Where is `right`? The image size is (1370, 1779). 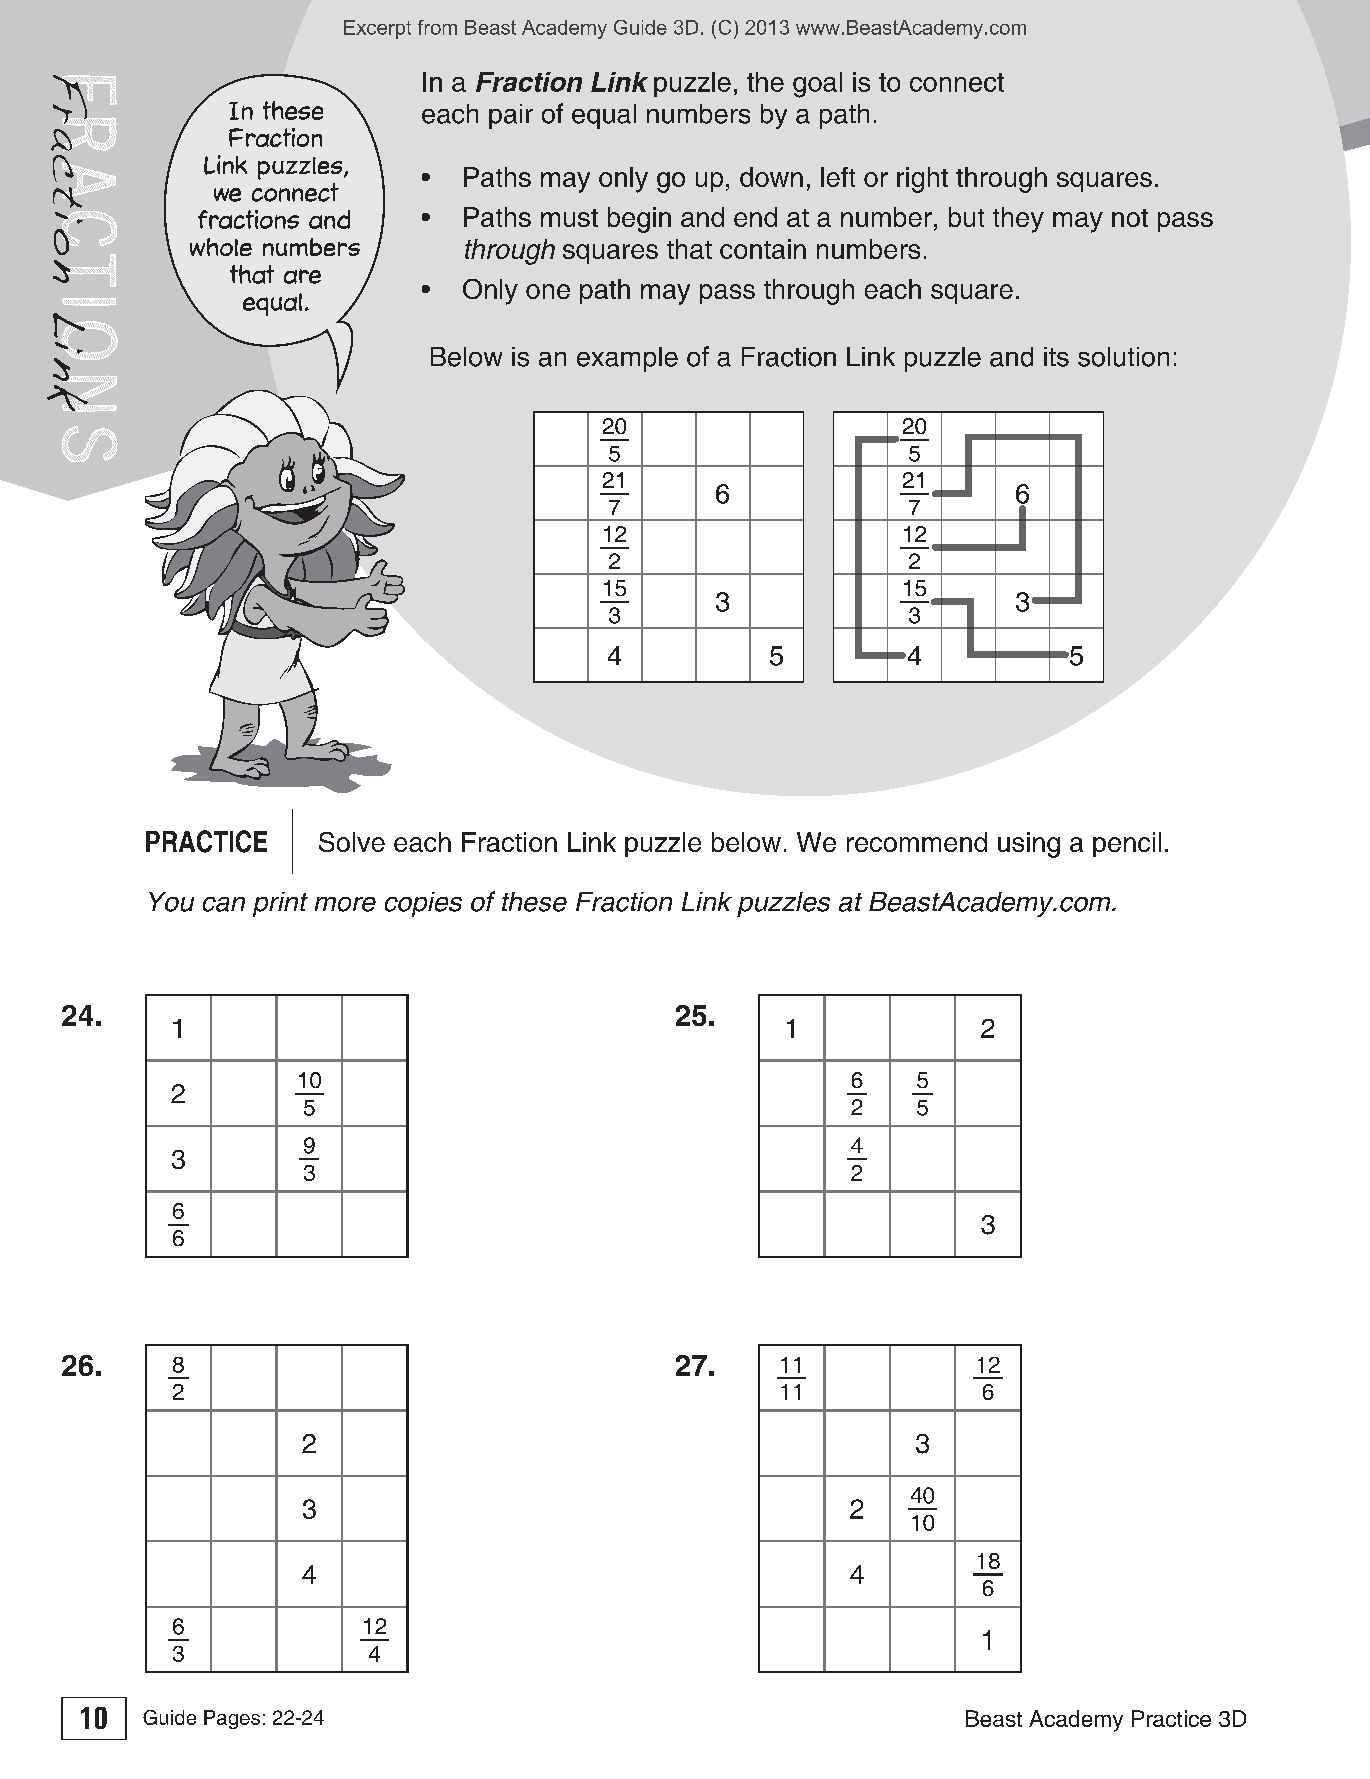
right is located at coordinates (922, 180).
